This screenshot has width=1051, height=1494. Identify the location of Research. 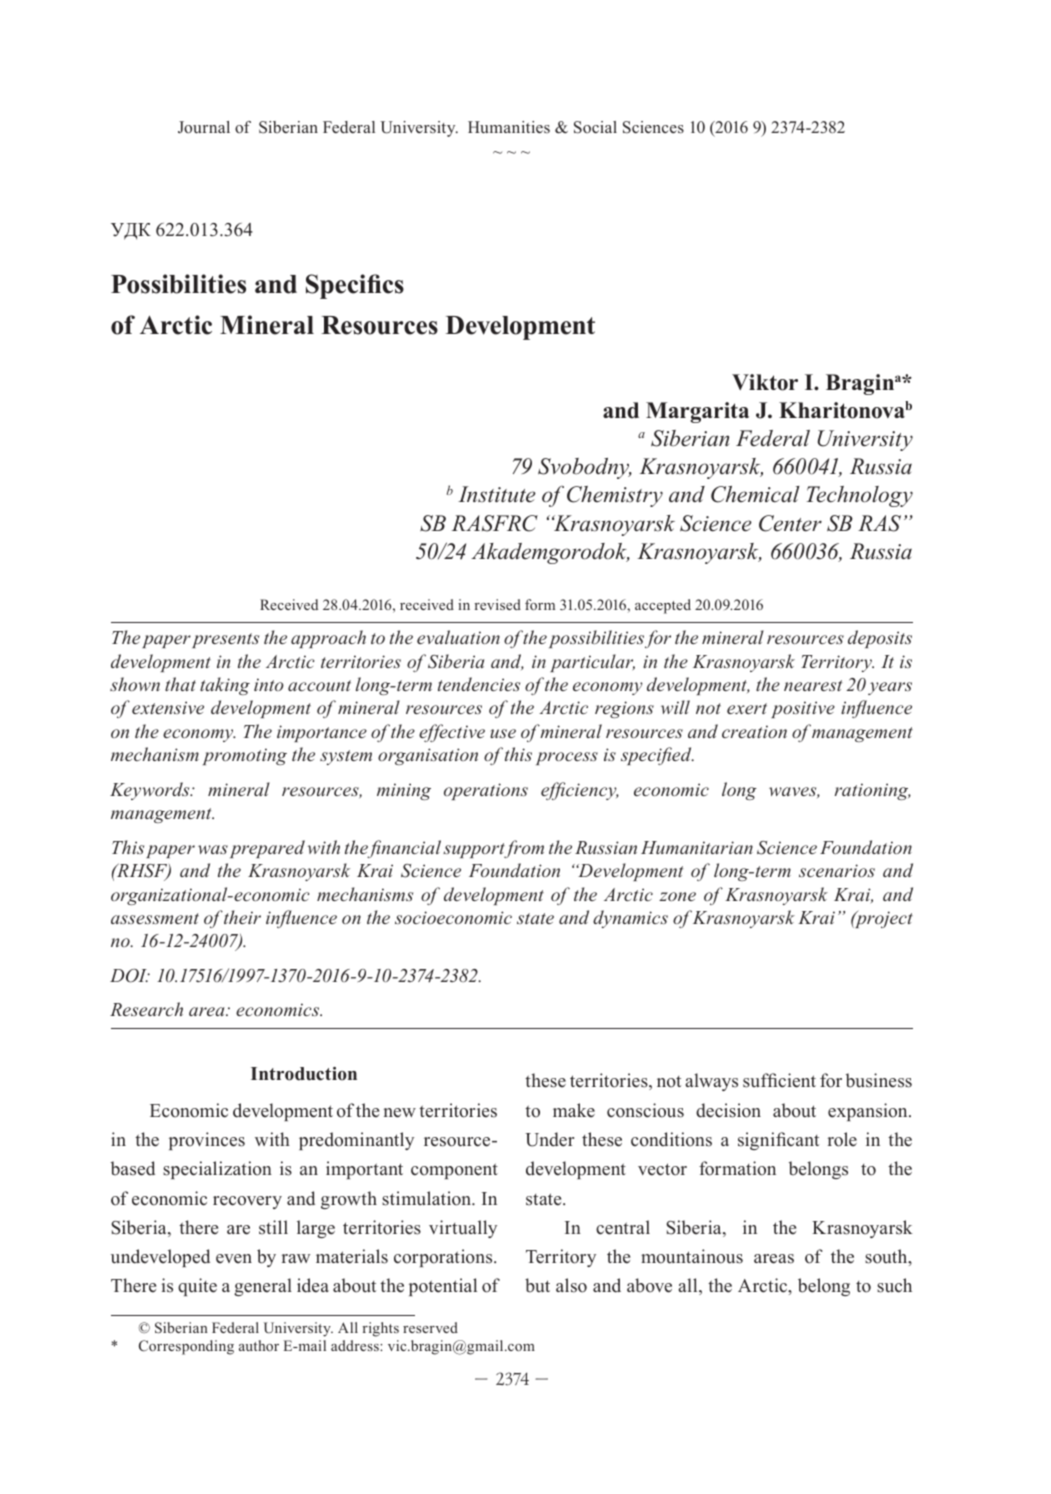
(146, 1009).
